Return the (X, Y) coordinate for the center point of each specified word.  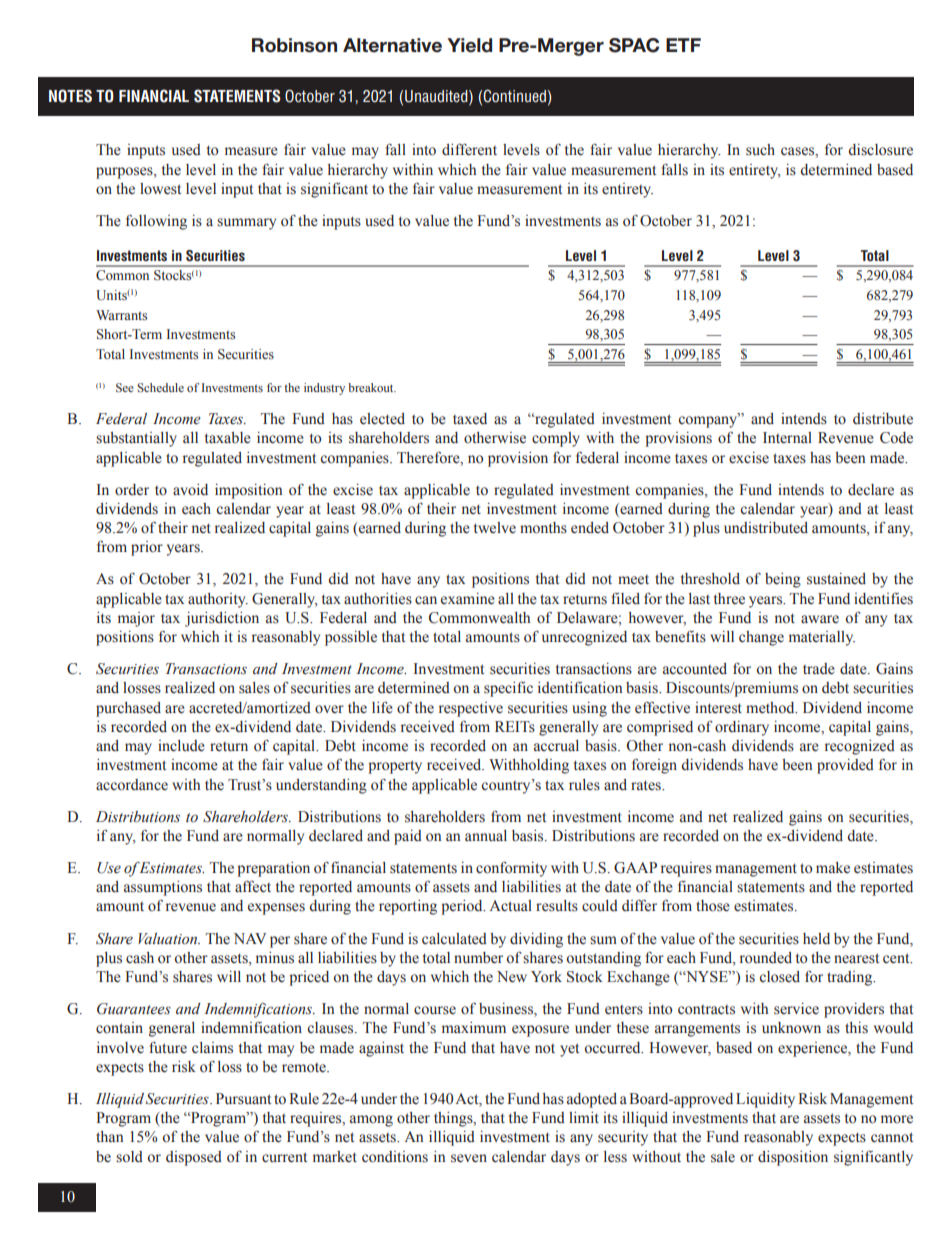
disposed (194, 1158)
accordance (132, 785)
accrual (556, 745)
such (760, 150)
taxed (470, 418)
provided (845, 766)
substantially (136, 439)
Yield (469, 45)
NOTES (70, 96)
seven (469, 1158)
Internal (787, 438)
